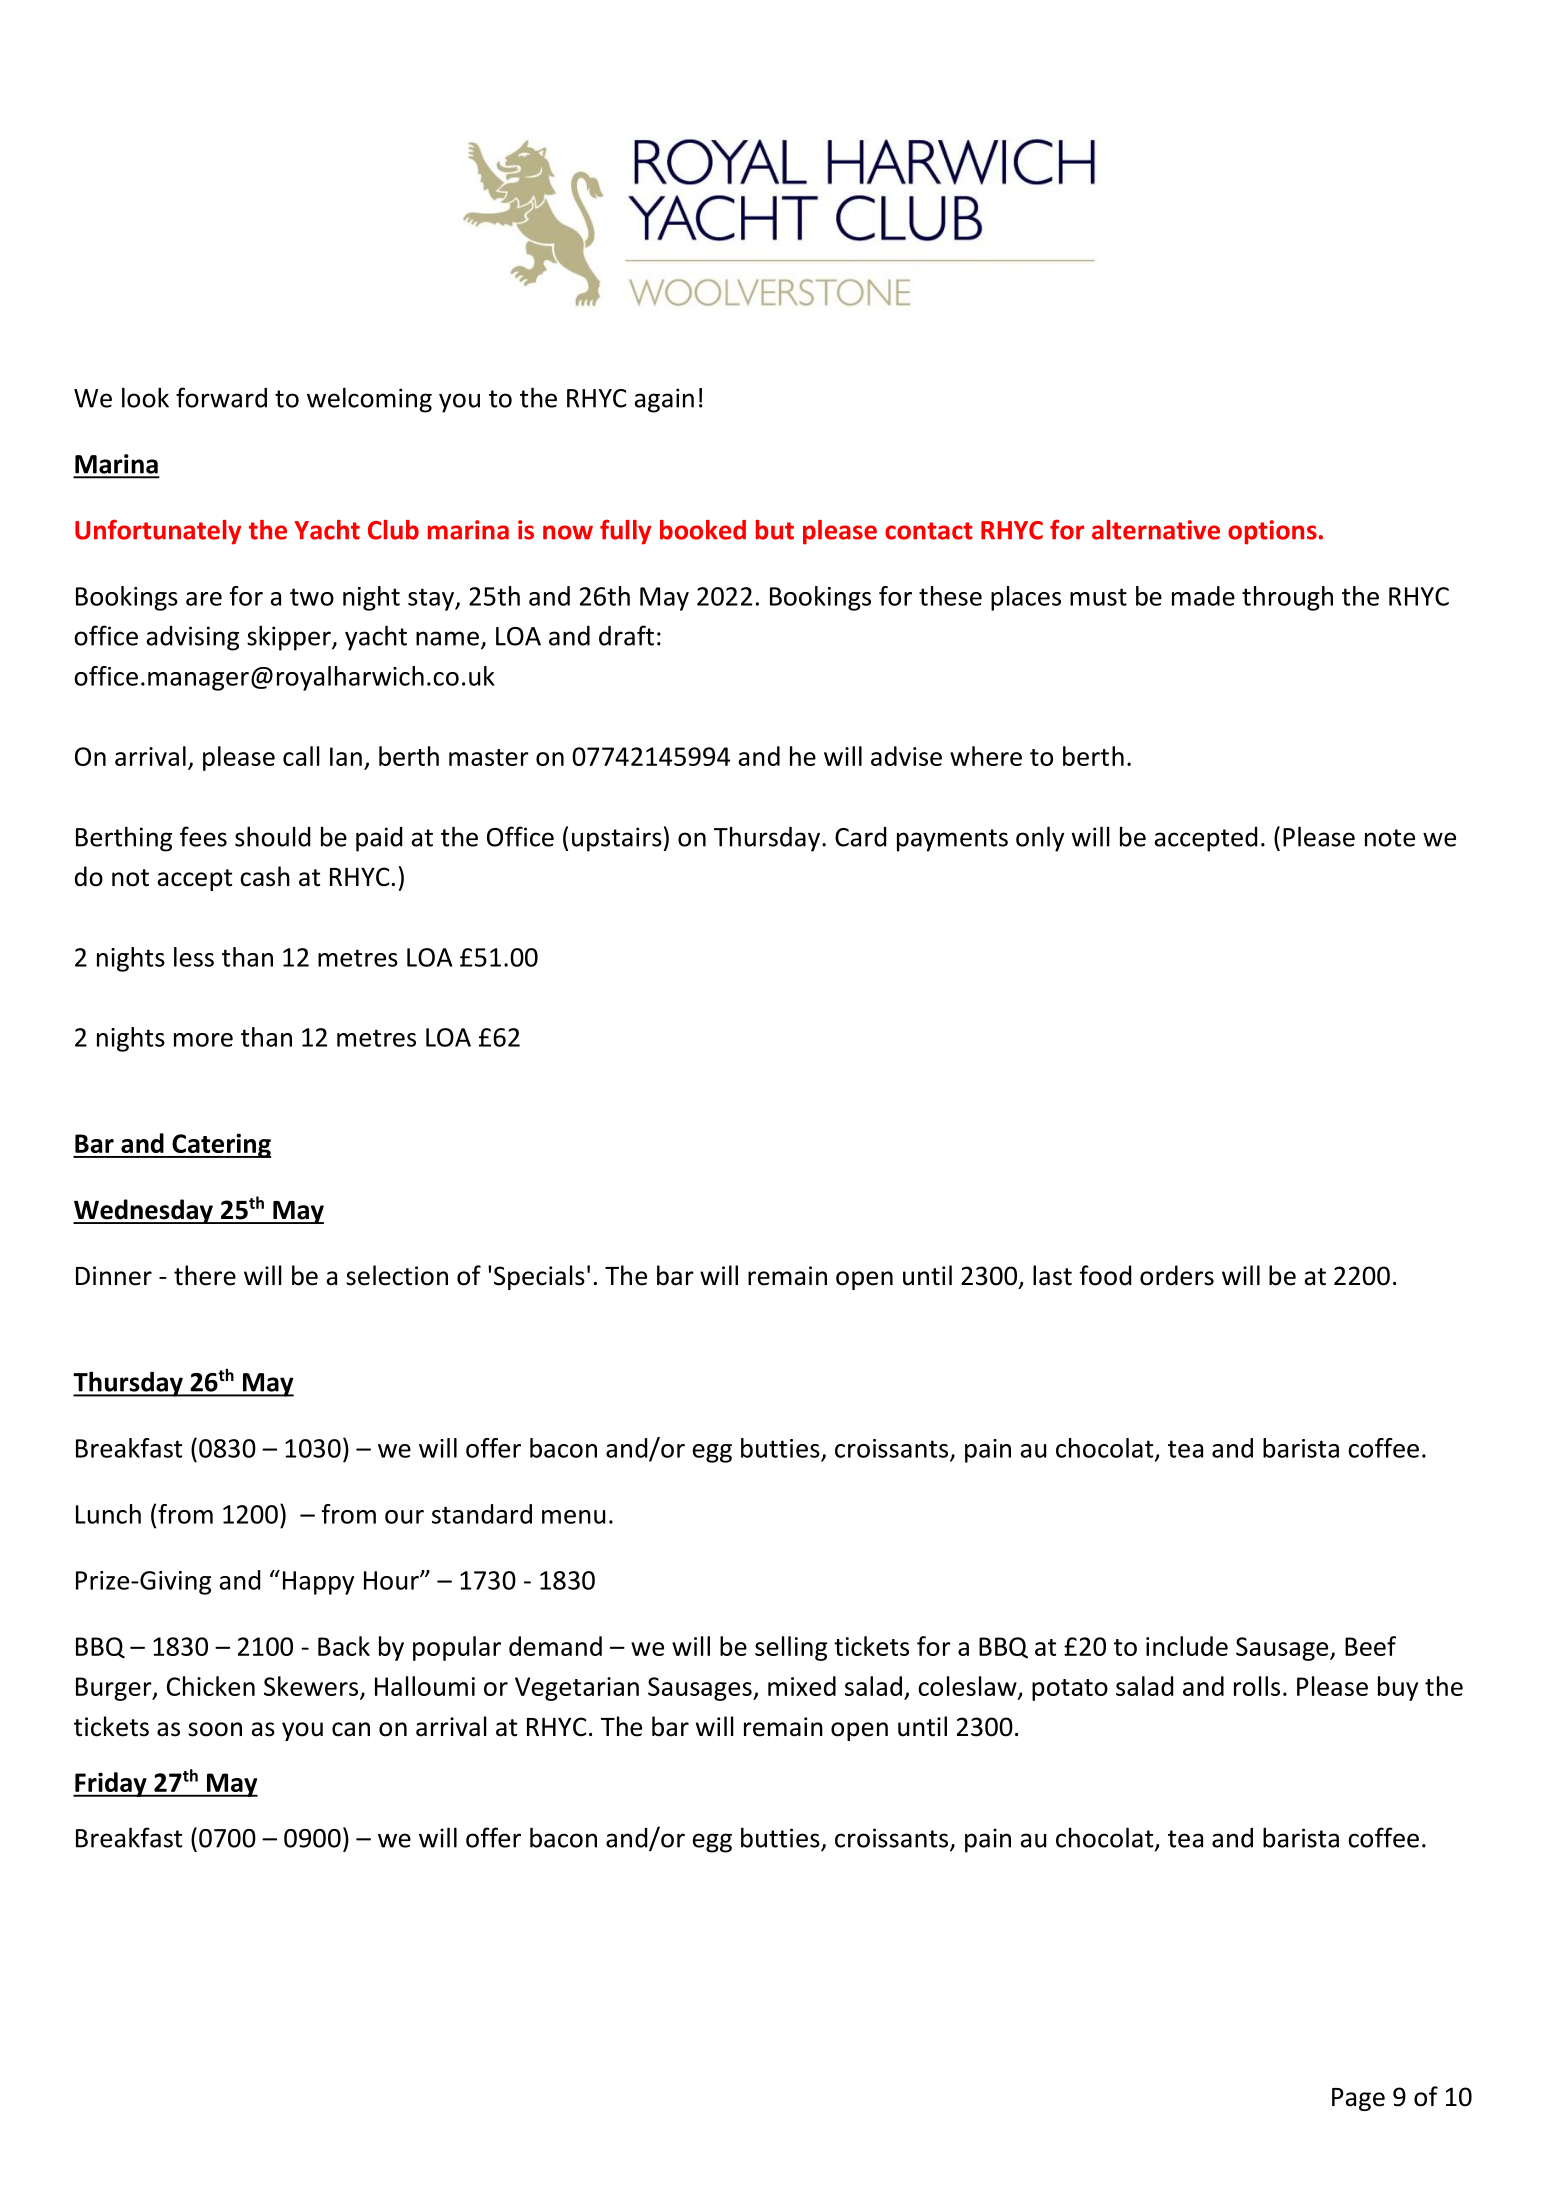 The height and width of the document is (2187, 1546). What do you see at coordinates (111, 1784) in the document?
I see `Friday` at bounding box center [111, 1784].
